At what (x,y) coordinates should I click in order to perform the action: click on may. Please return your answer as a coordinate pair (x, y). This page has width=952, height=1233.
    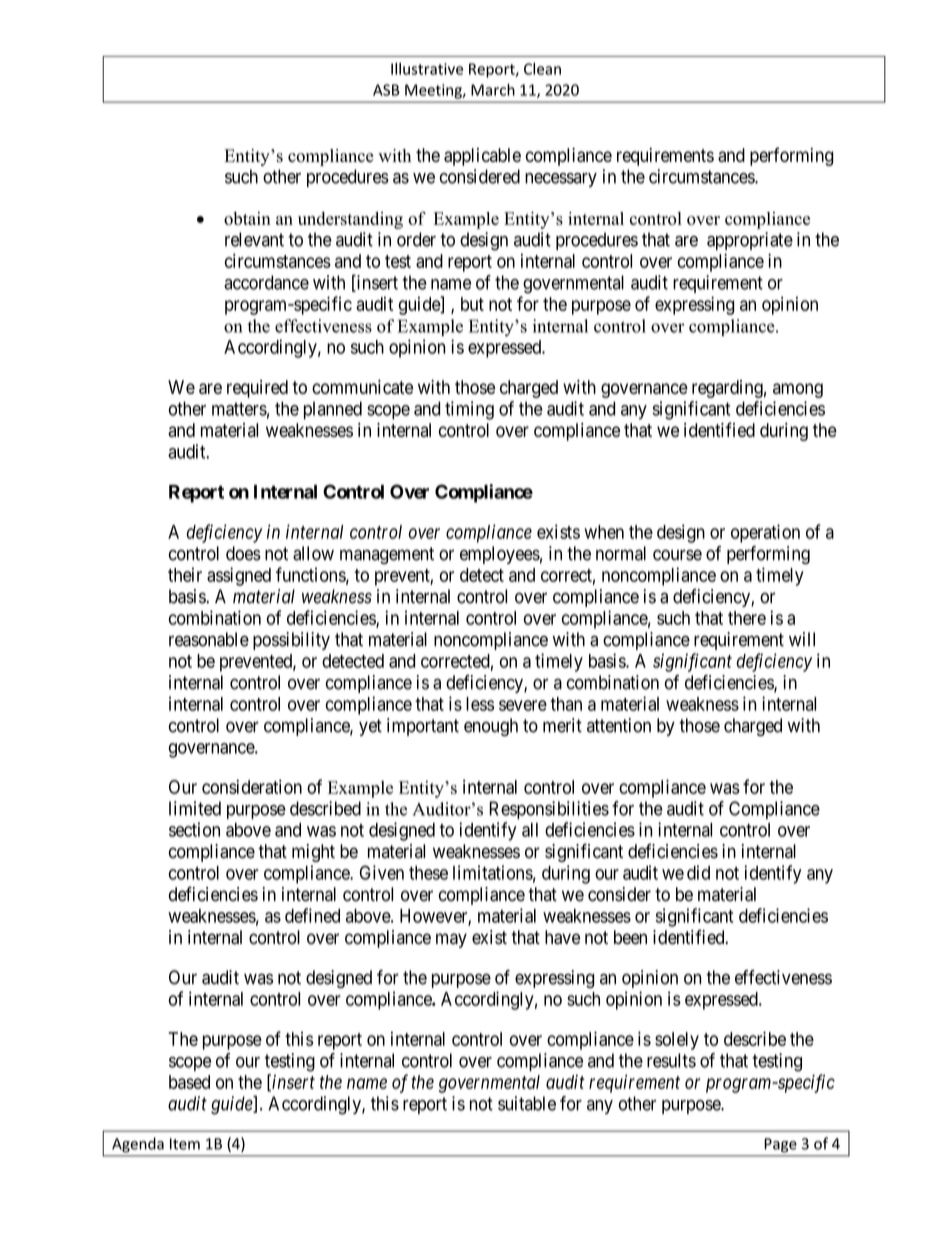
    Looking at the image, I should click on (451, 940).
